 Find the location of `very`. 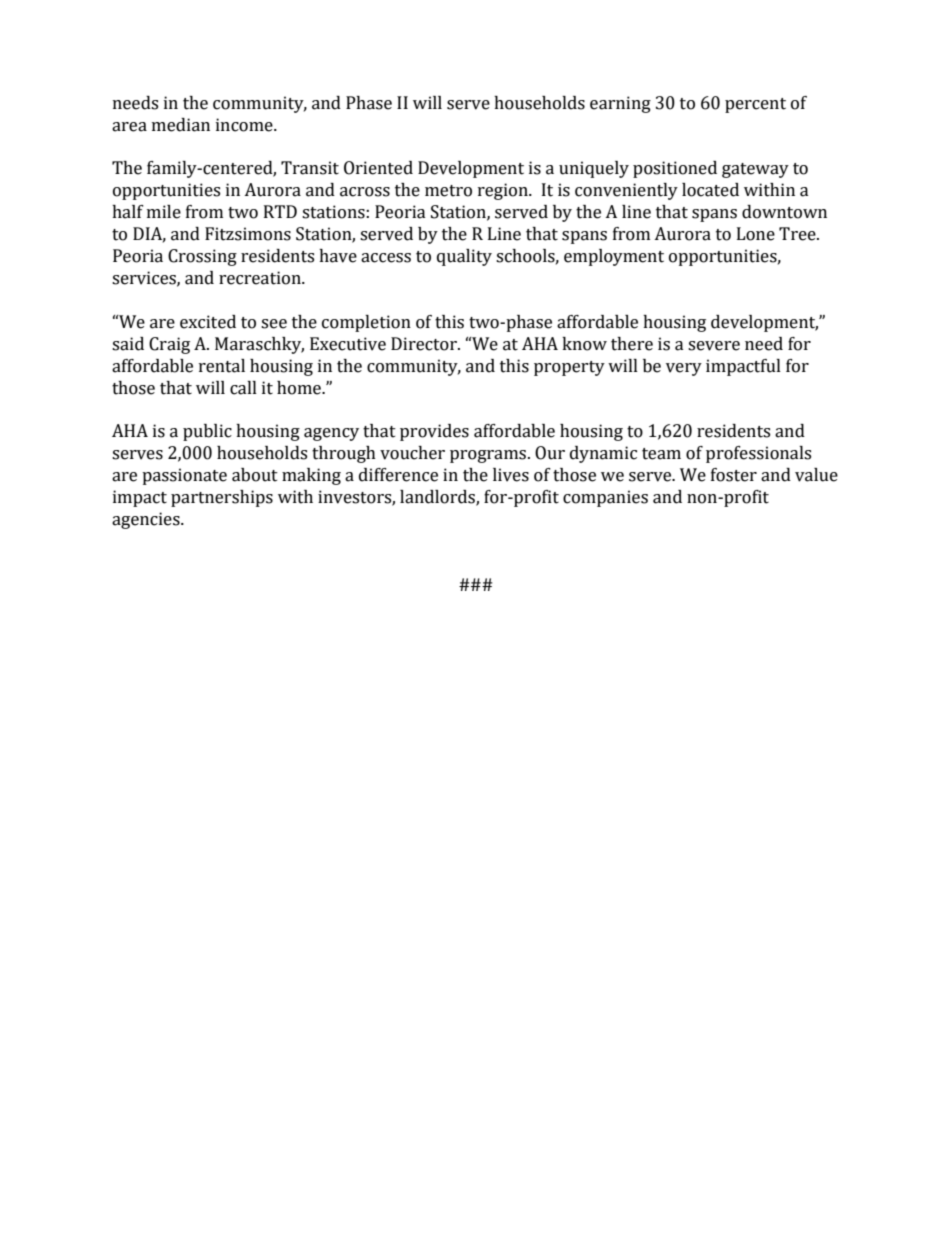

very is located at coordinates (684, 369).
